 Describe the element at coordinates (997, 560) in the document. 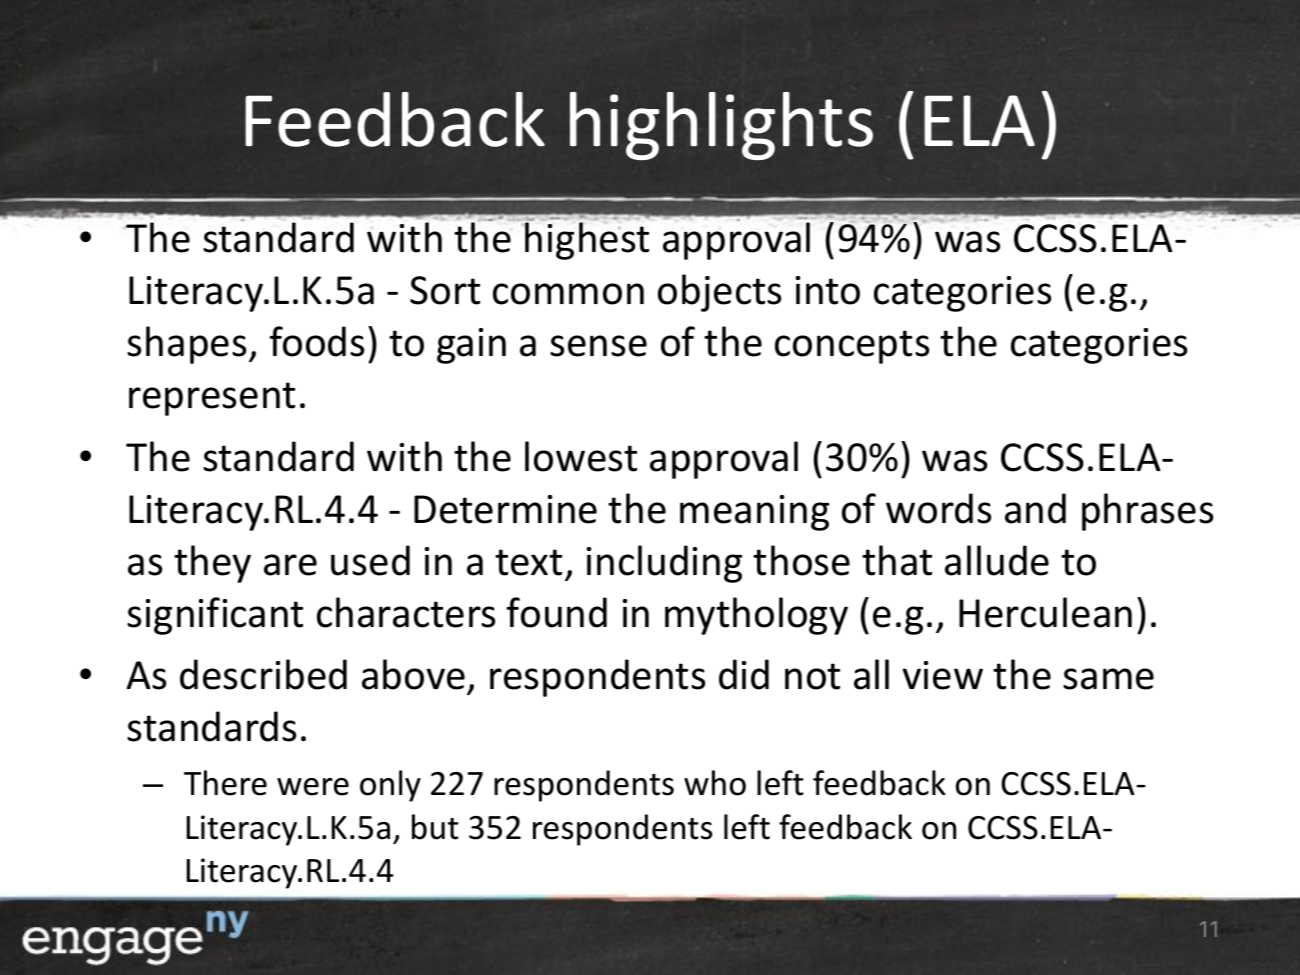

I see `allude` at that location.
